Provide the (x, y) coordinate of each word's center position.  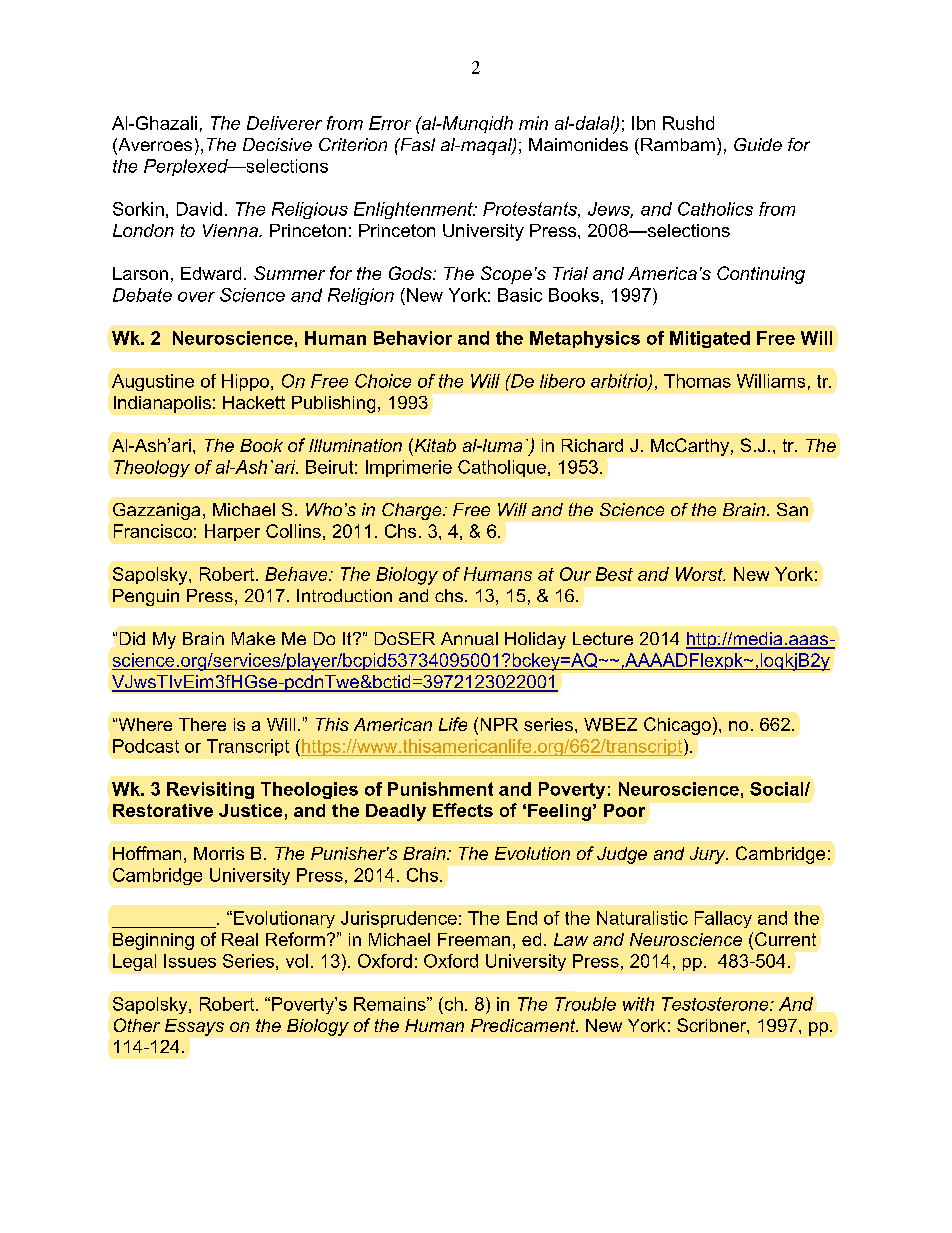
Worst (700, 574)
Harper (232, 532)
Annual (469, 638)
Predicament (524, 1025)
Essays (194, 1027)
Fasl (416, 144)
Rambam (678, 144)
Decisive (277, 144)
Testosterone (716, 1004)
